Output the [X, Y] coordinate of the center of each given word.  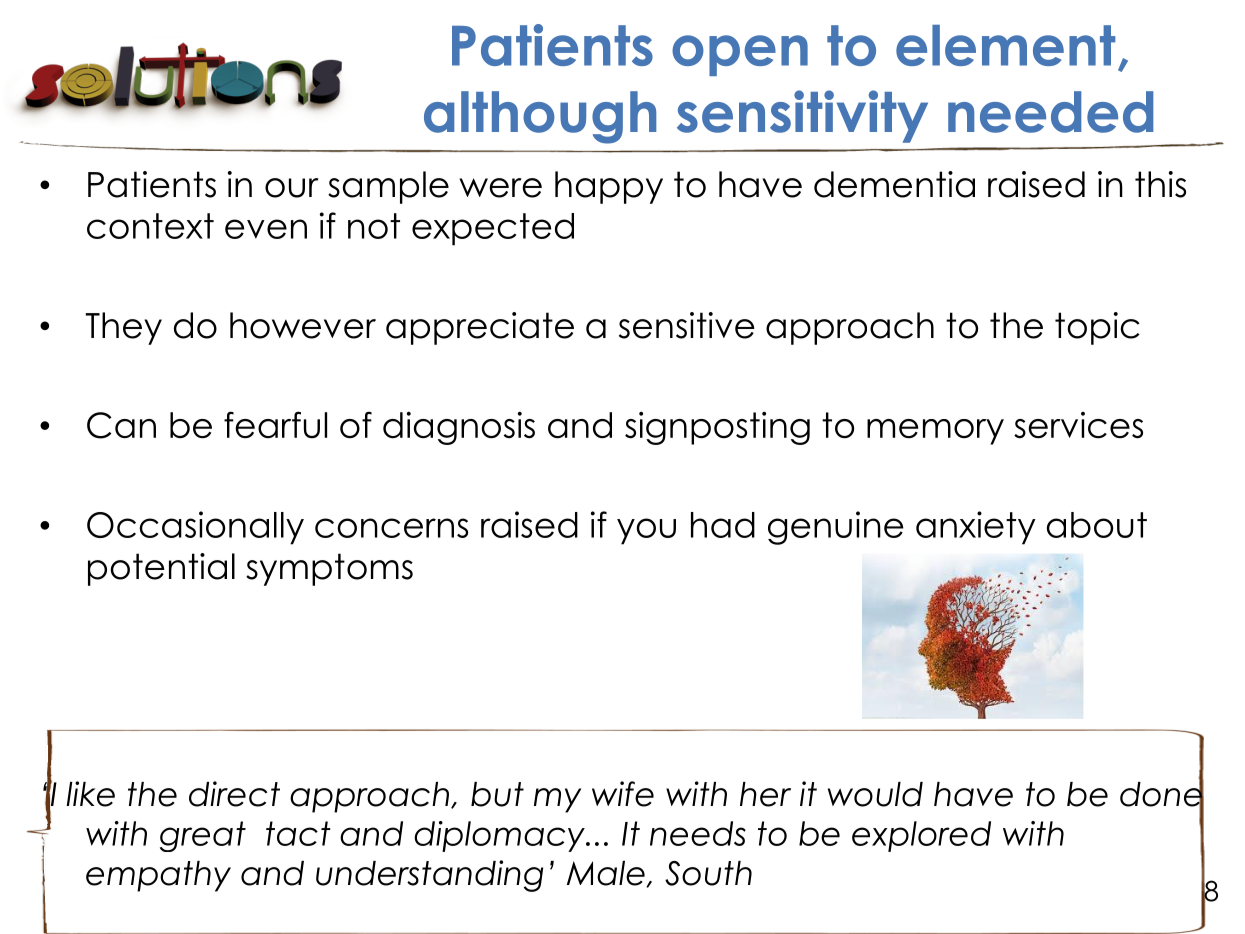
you [646, 531]
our [292, 188]
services [1078, 425]
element [1006, 45]
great [203, 836]
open [740, 55]
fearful [275, 425]
